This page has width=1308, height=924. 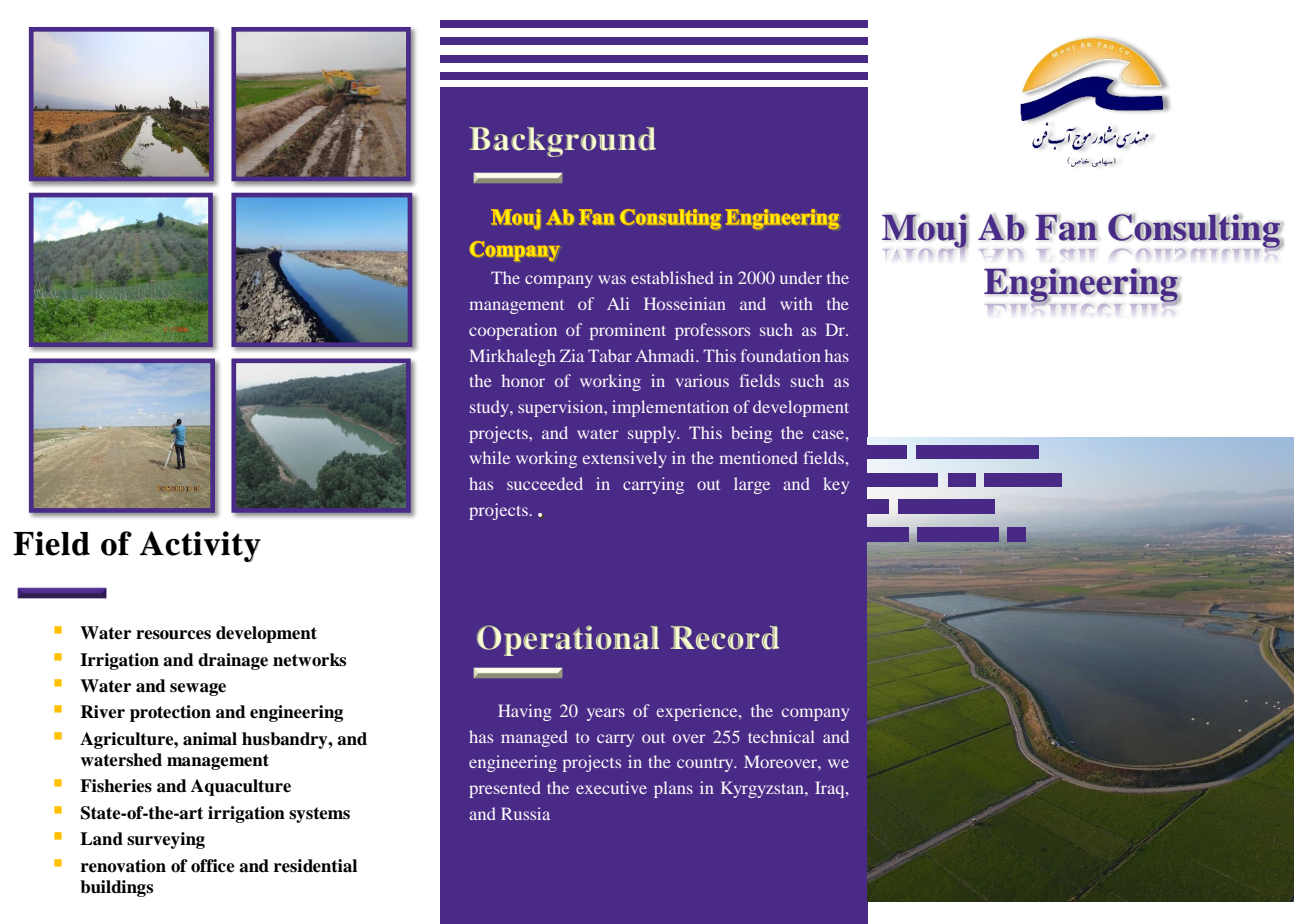 What do you see at coordinates (831, 789) in the page?
I see `Iraq` at bounding box center [831, 789].
